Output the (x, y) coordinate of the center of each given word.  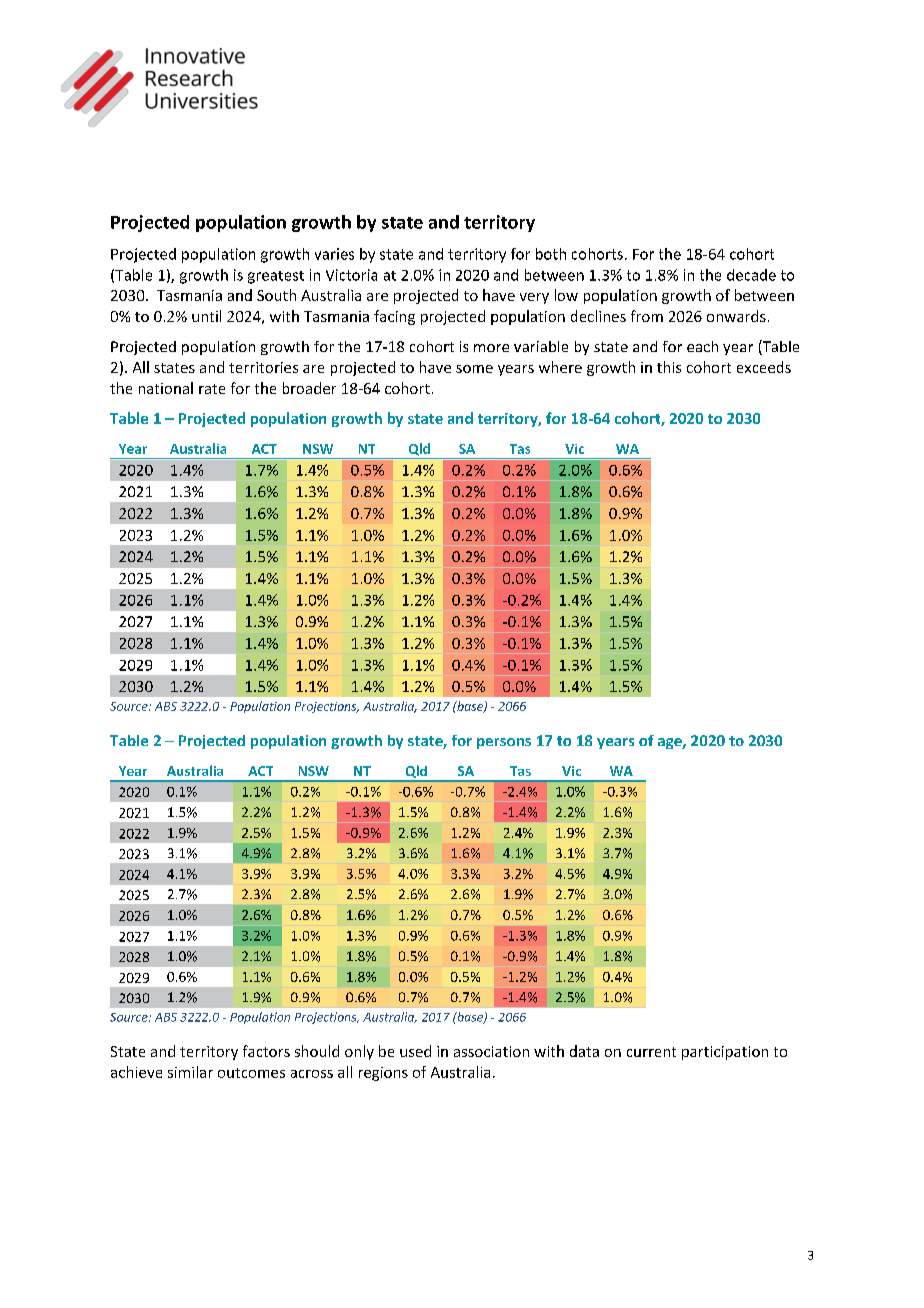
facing (394, 317)
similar (190, 1072)
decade (751, 275)
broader (309, 388)
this (669, 367)
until (206, 316)
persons (504, 743)
